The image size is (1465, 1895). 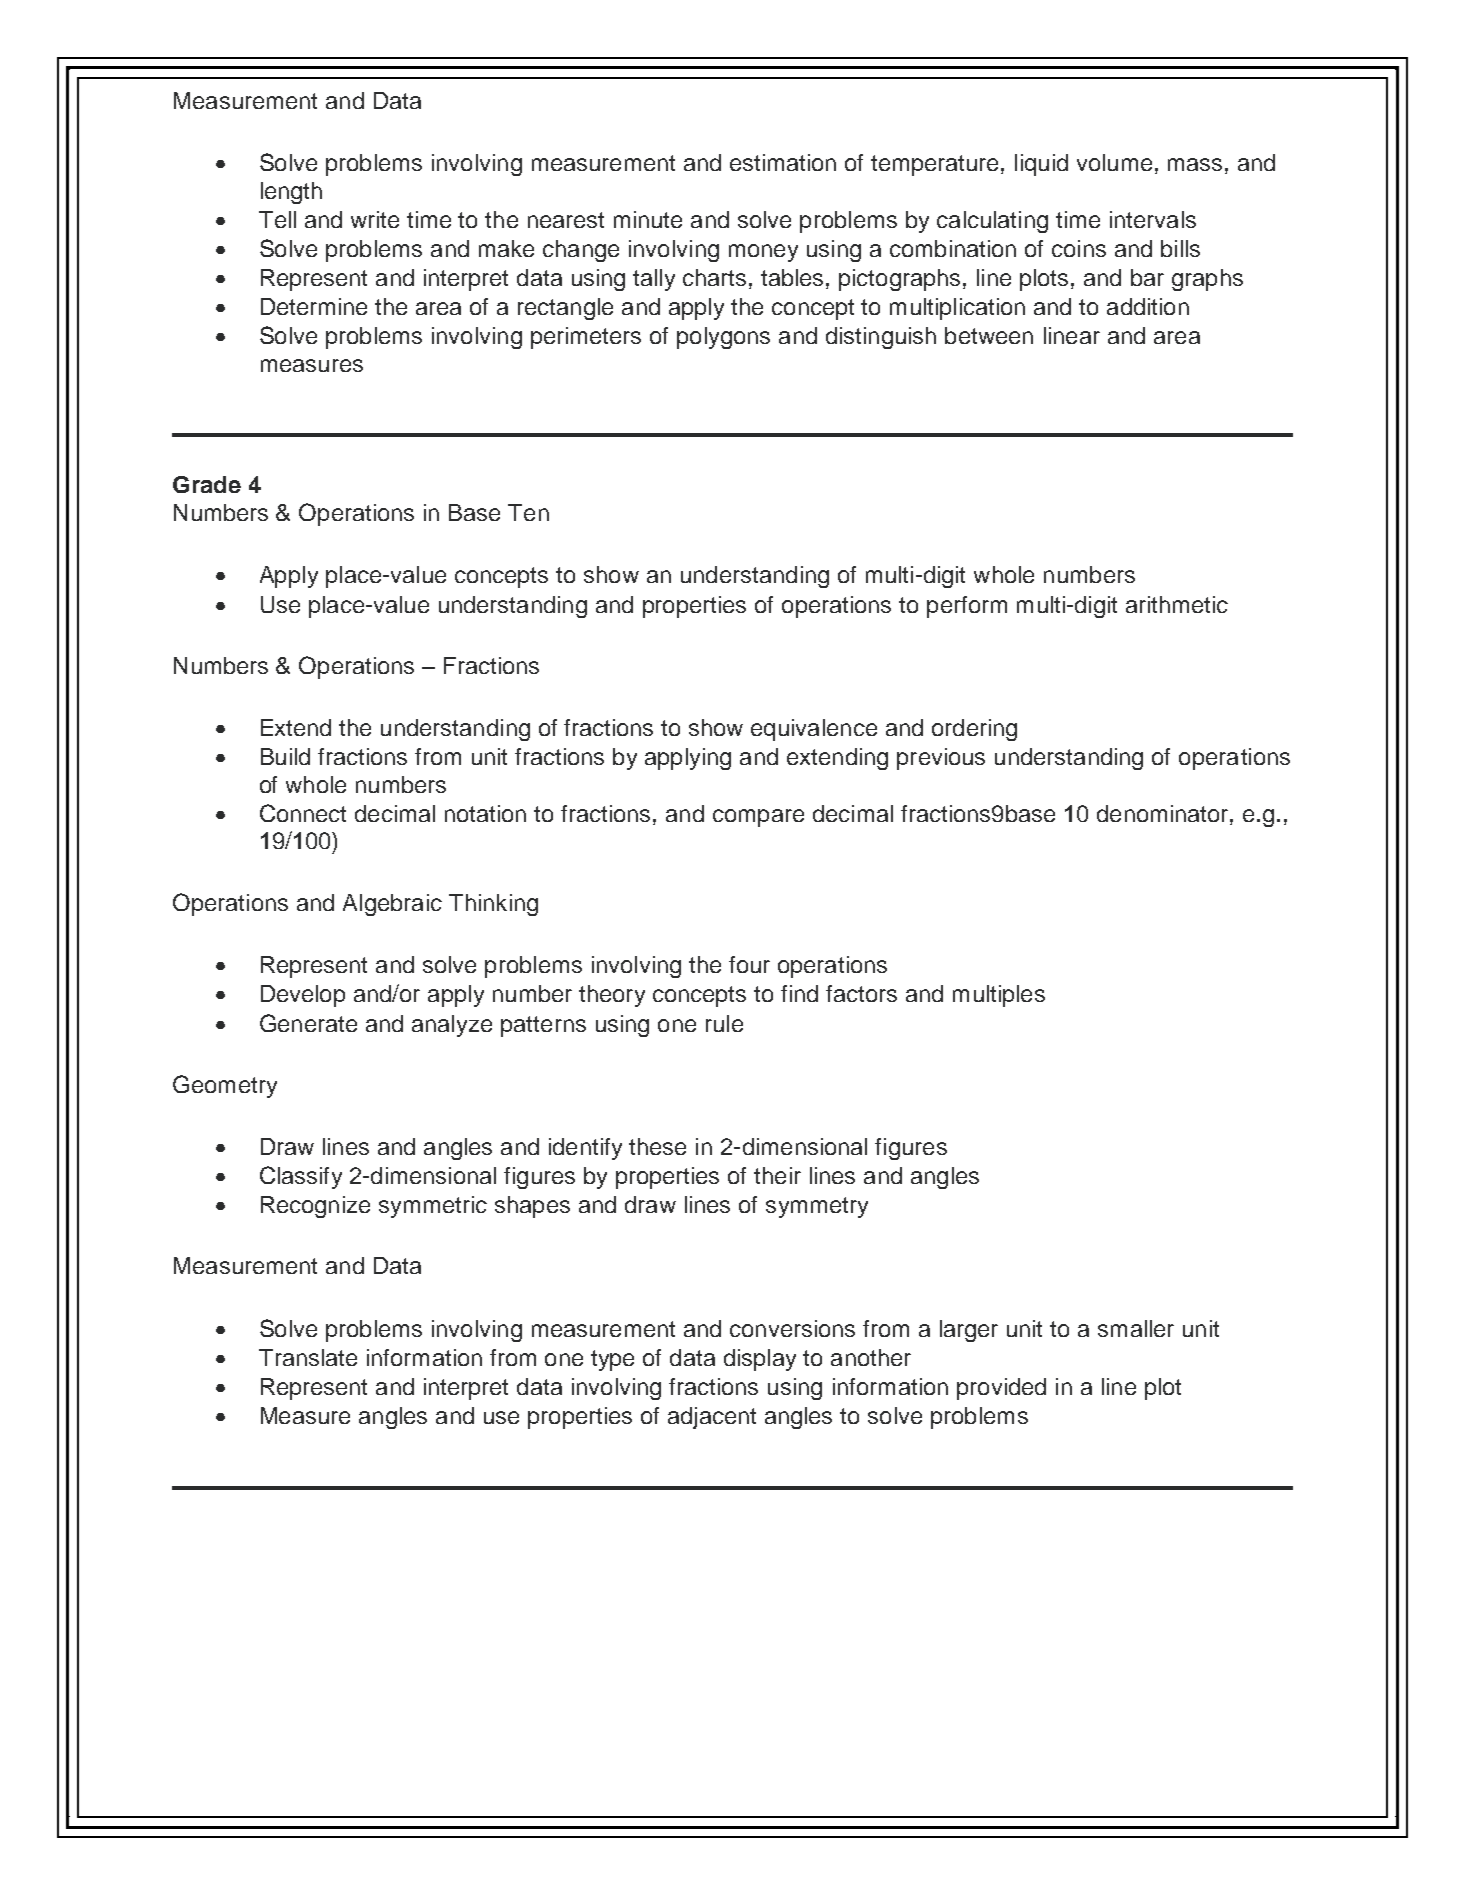 What do you see at coordinates (301, 1177) in the document?
I see `Classify` at bounding box center [301, 1177].
